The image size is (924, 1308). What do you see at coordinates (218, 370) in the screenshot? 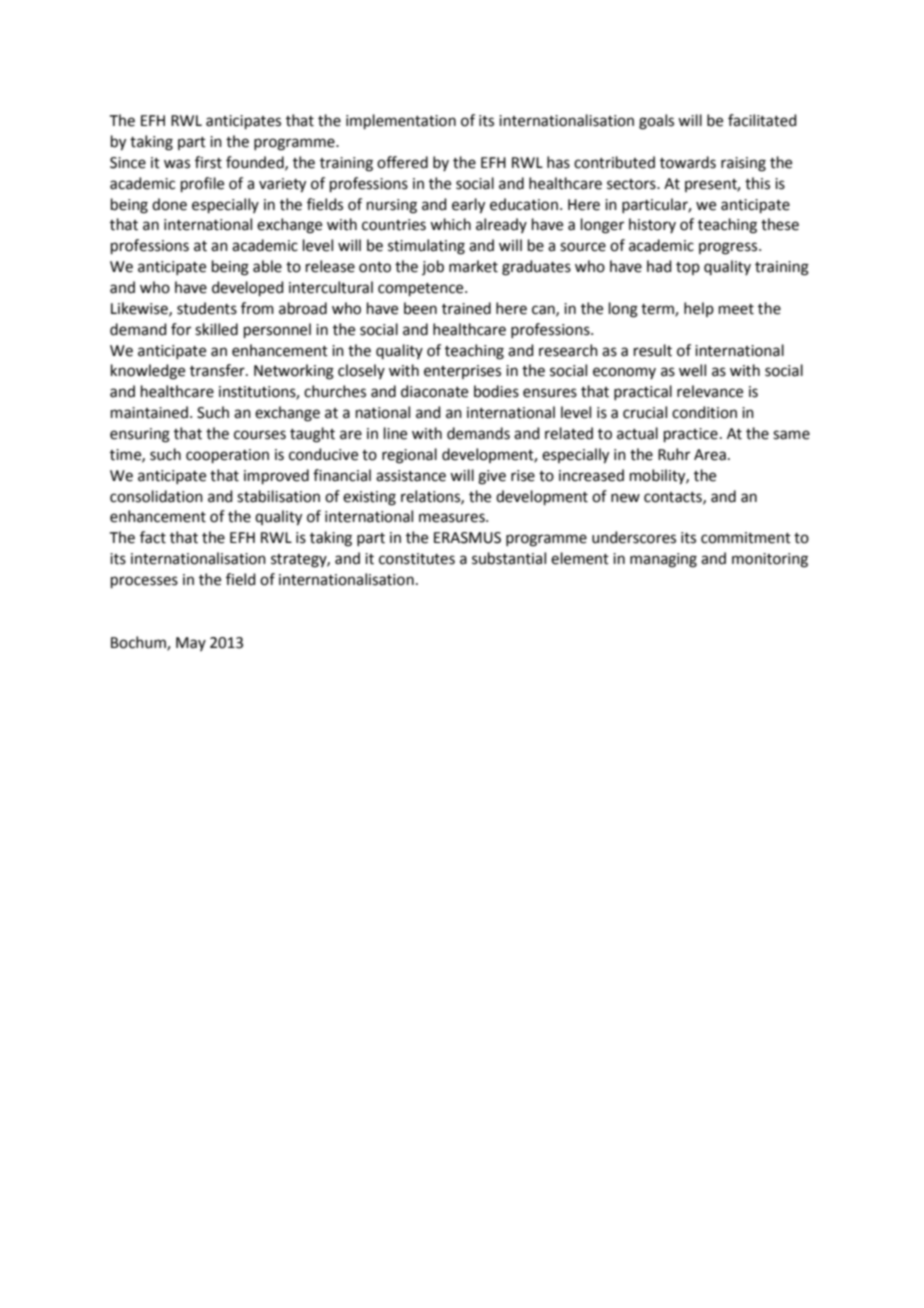
I see `transfer` at bounding box center [218, 370].
